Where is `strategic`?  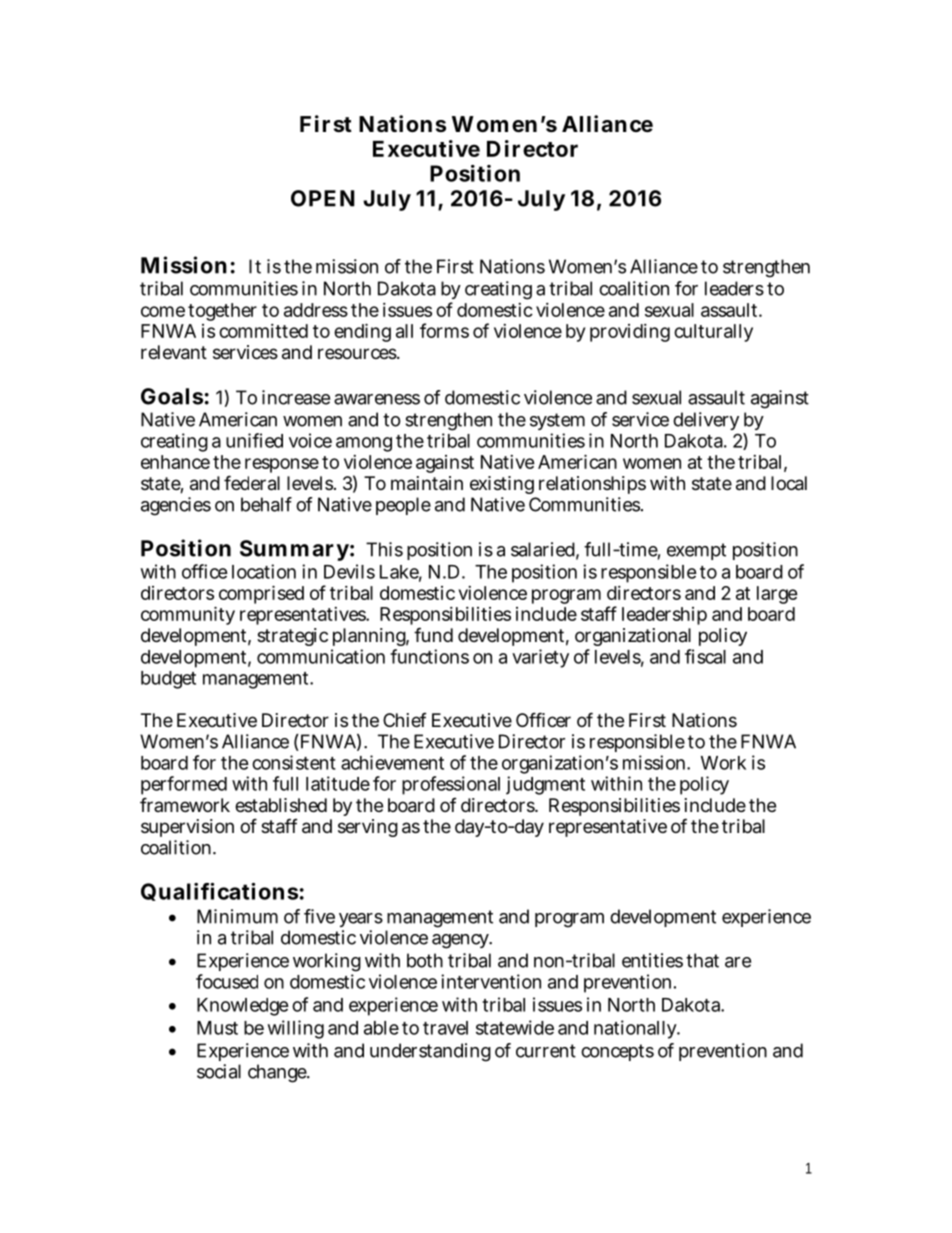
strategic is located at coordinates (292, 637).
